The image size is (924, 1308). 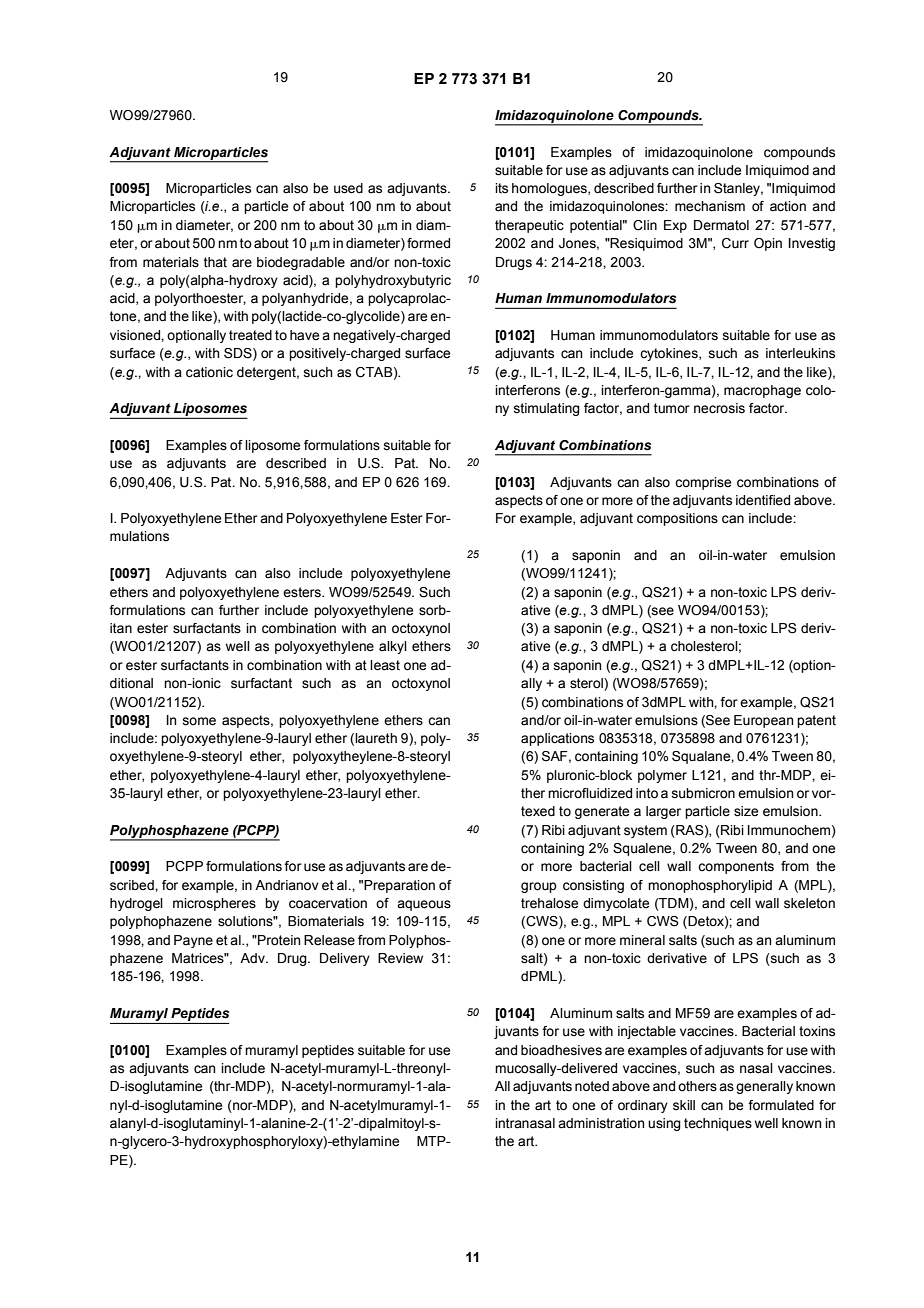 I want to click on microspheres, so click(x=214, y=904).
